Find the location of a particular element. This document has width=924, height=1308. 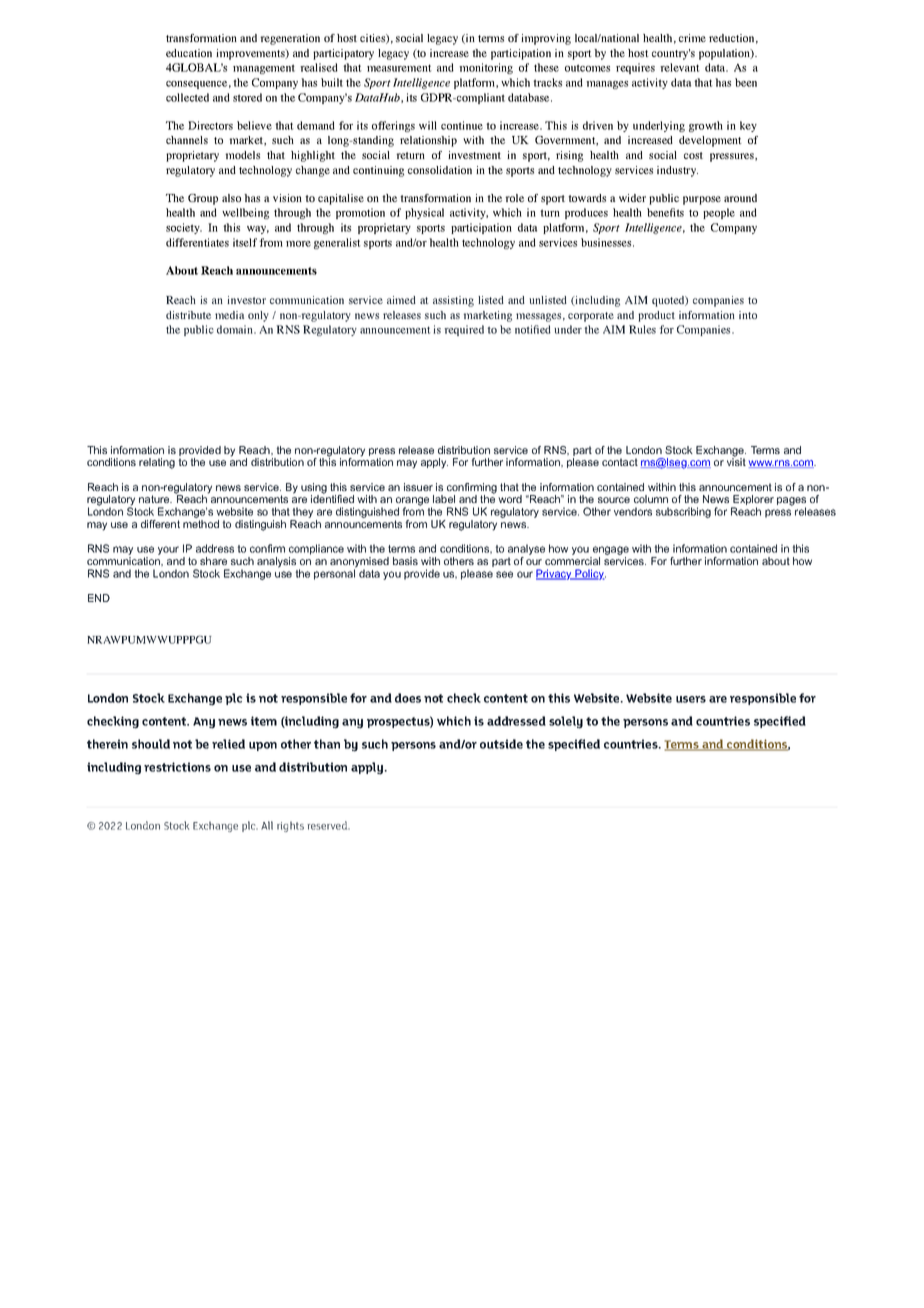

outside is located at coordinates (501, 744).
